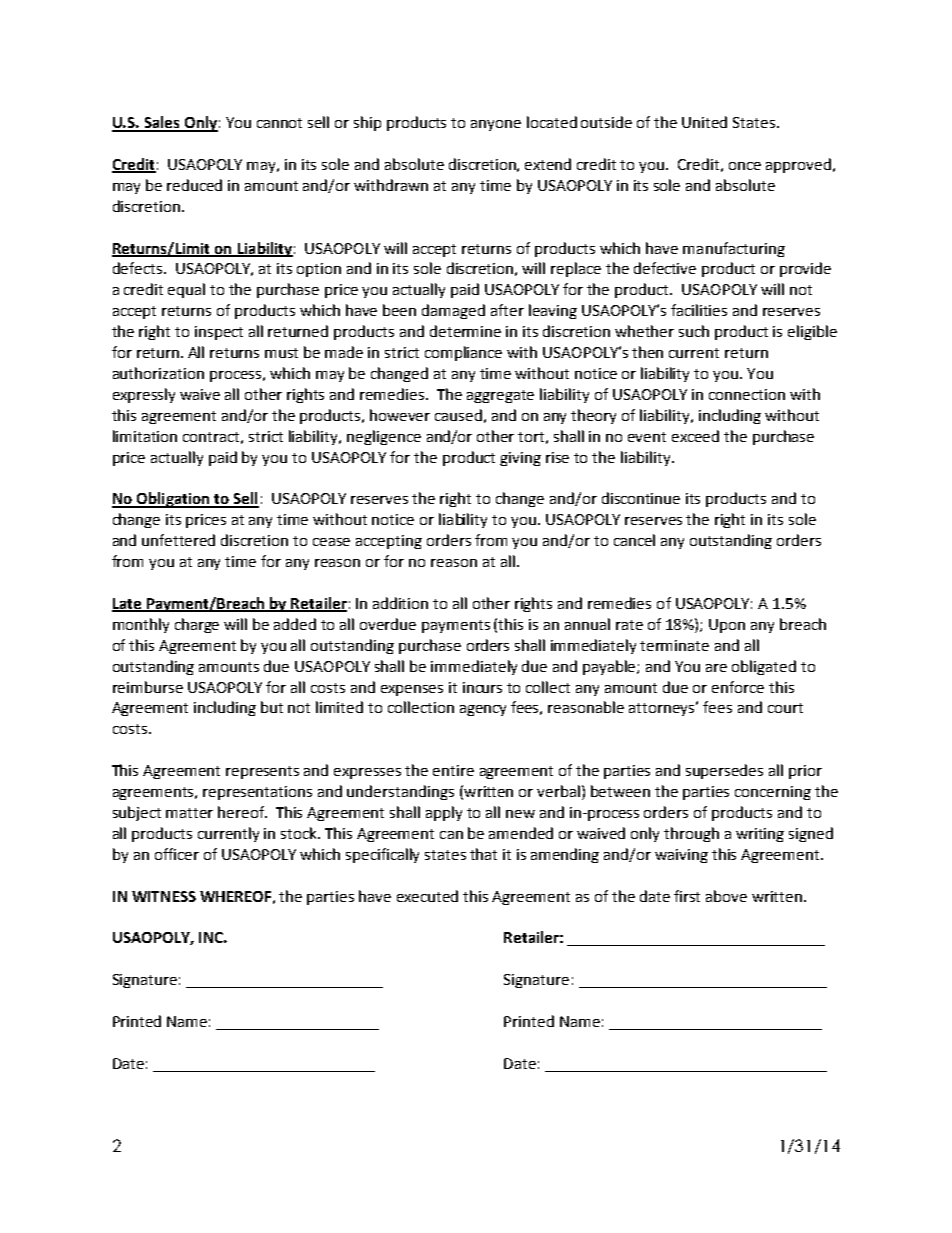 The image size is (952, 1233). I want to click on United, so click(704, 122).
